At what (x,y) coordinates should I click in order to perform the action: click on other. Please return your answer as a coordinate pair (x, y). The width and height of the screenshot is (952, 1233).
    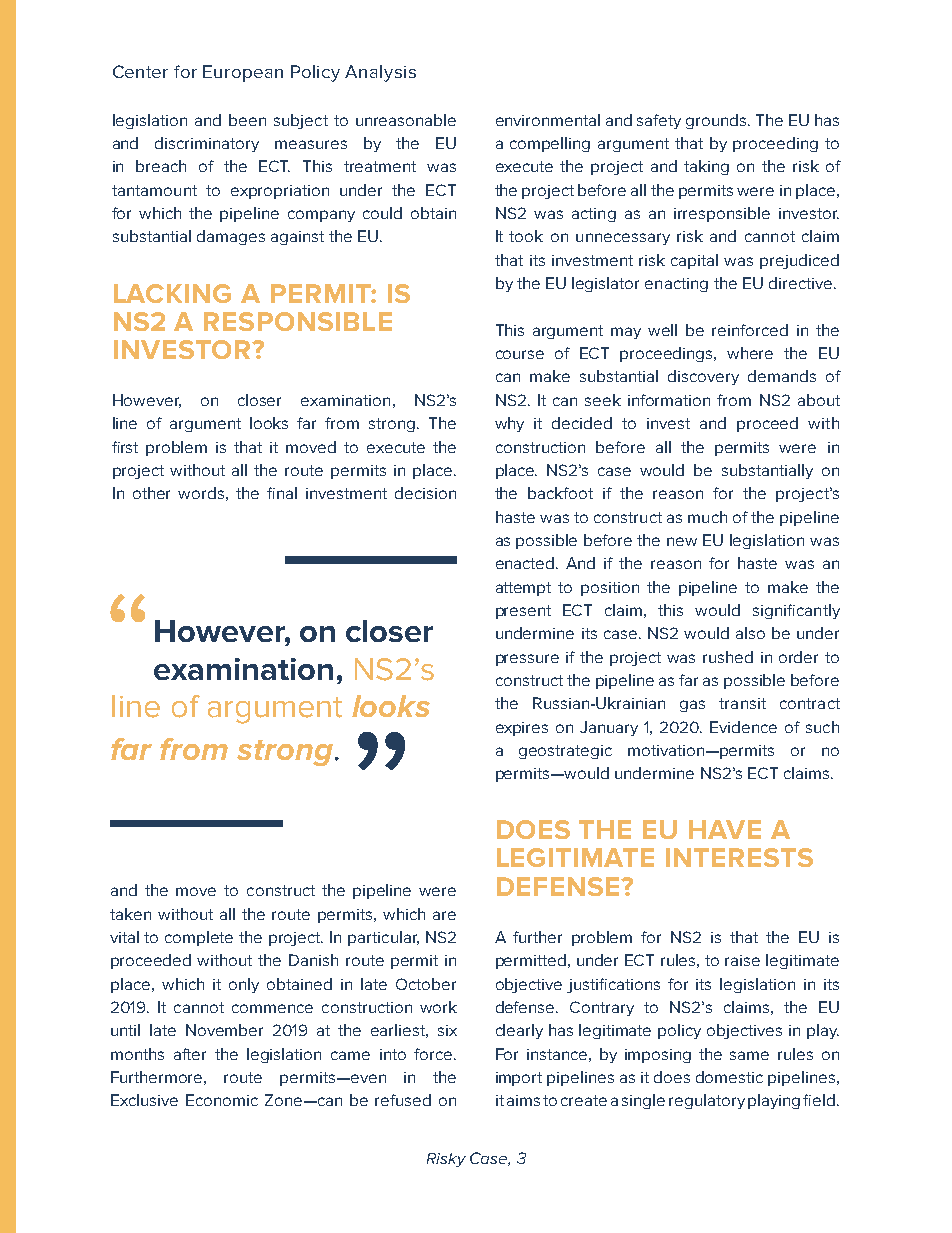
    Looking at the image, I should click on (151, 493).
